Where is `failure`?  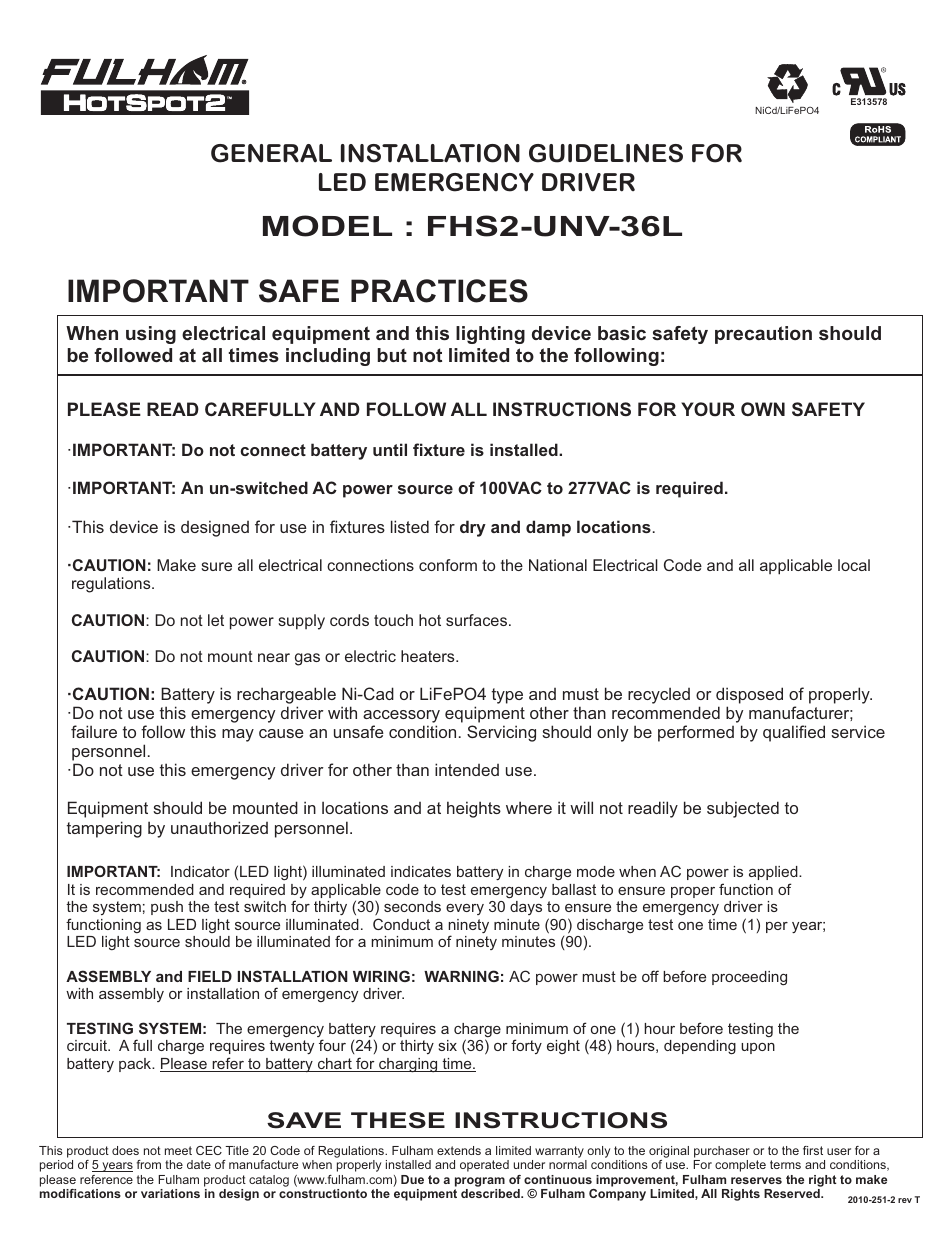
failure is located at coordinates (94, 731).
